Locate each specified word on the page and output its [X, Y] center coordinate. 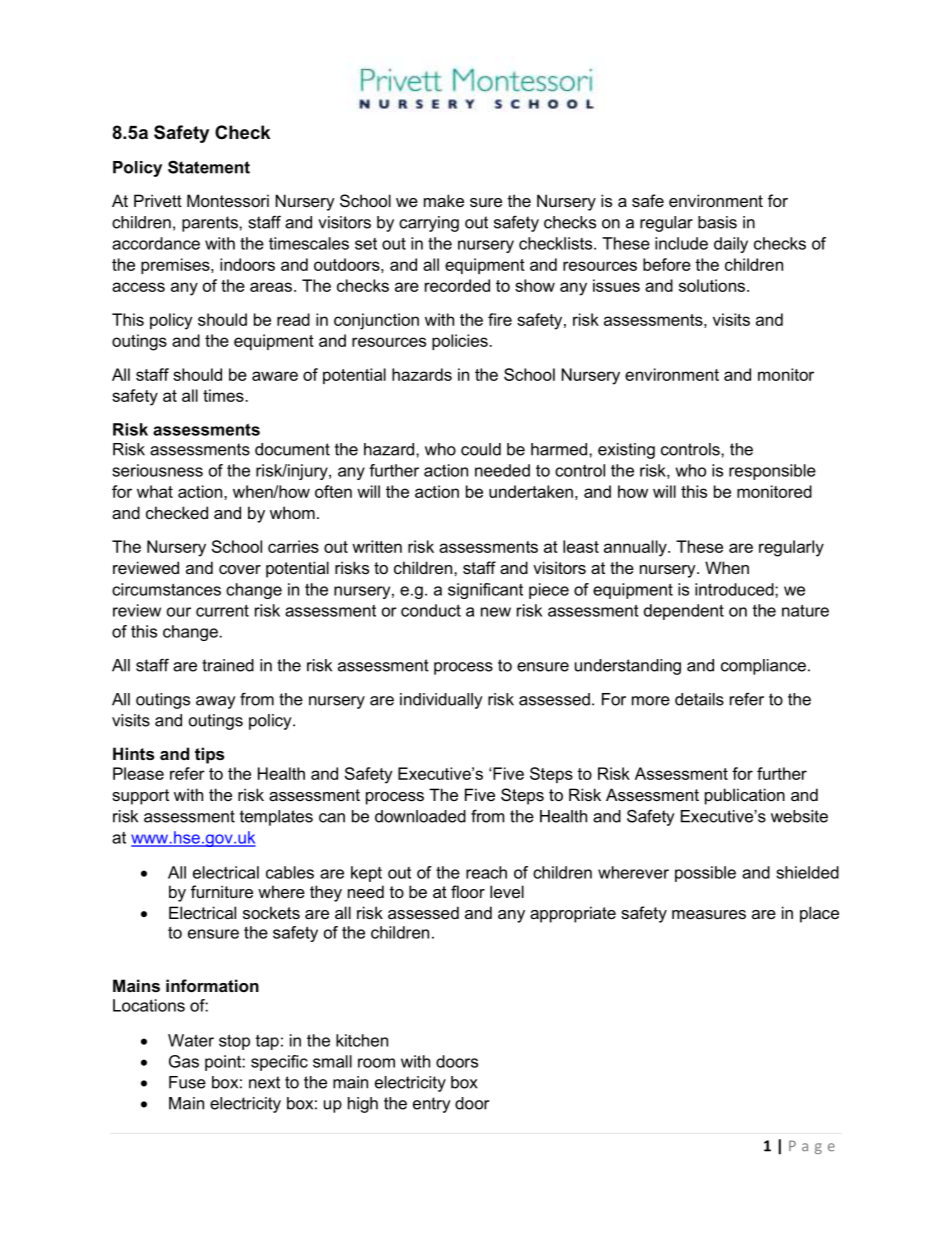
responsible [772, 472]
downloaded [420, 816]
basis [717, 222]
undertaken [531, 491]
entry [432, 1105]
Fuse [187, 1082]
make [444, 200]
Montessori [228, 200]
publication [745, 796]
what [155, 491]
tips [209, 755]
